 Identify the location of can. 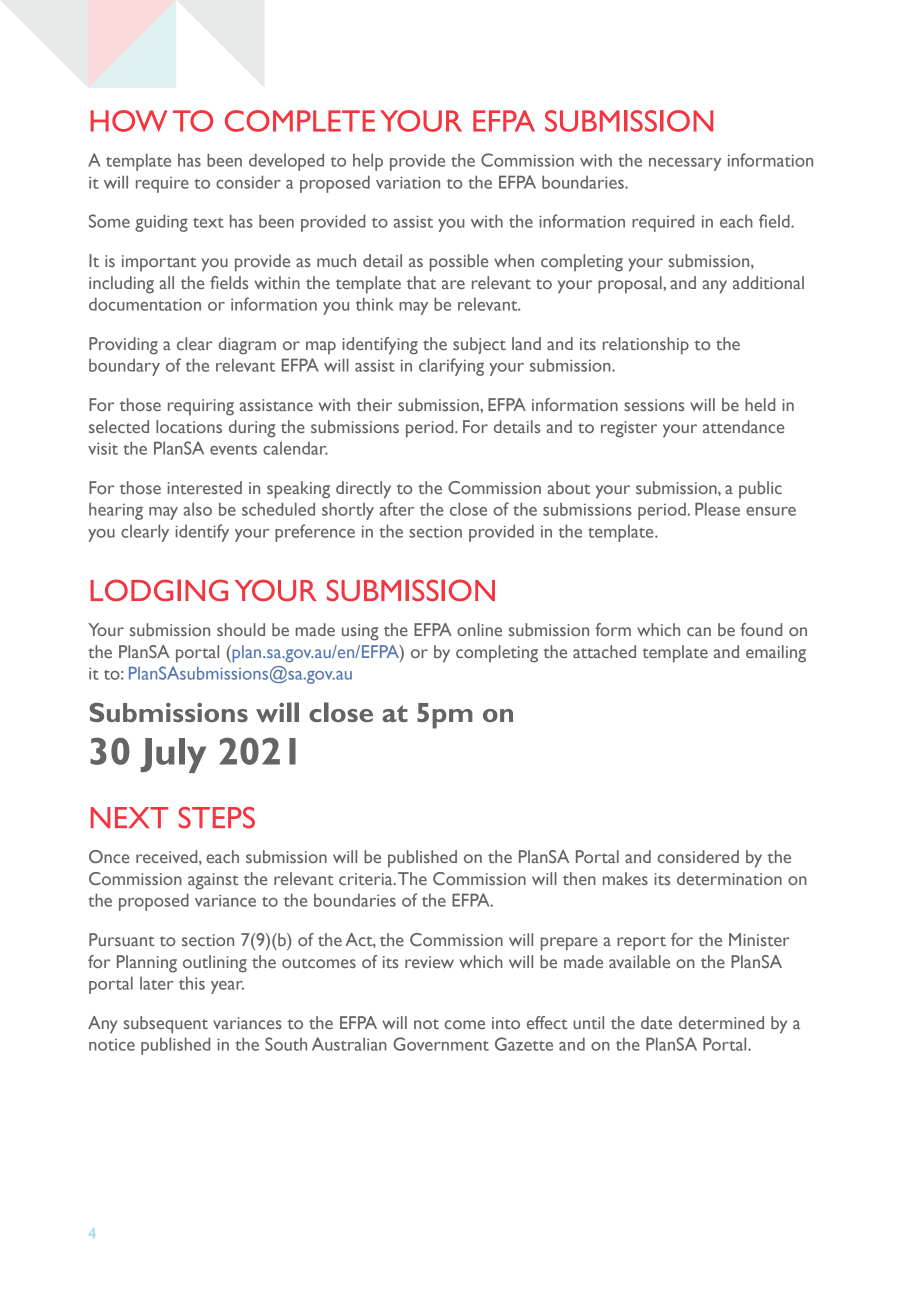
(699, 631).
